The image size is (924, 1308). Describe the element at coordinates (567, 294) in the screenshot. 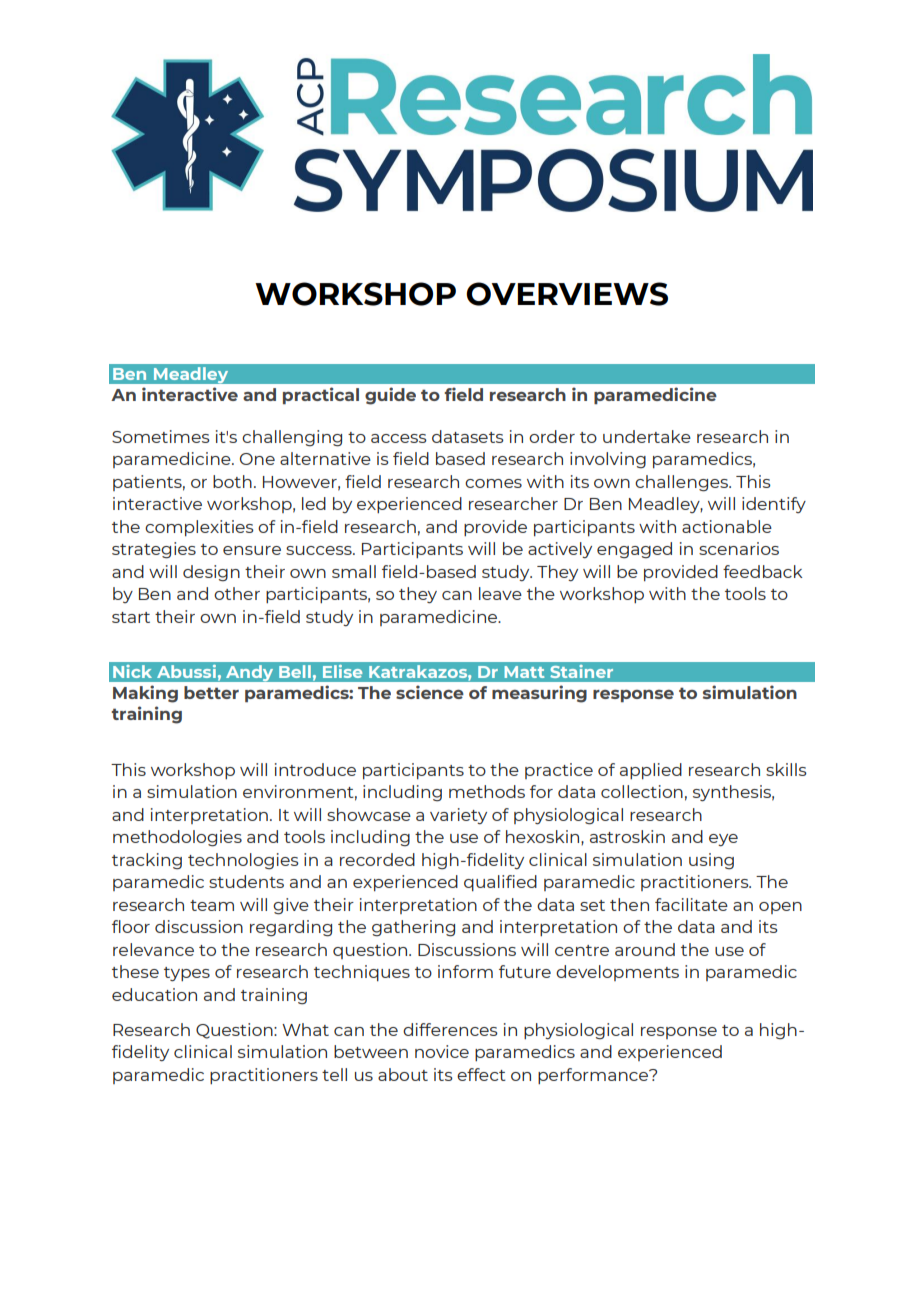

I see `OVERVIEWS` at that location.
